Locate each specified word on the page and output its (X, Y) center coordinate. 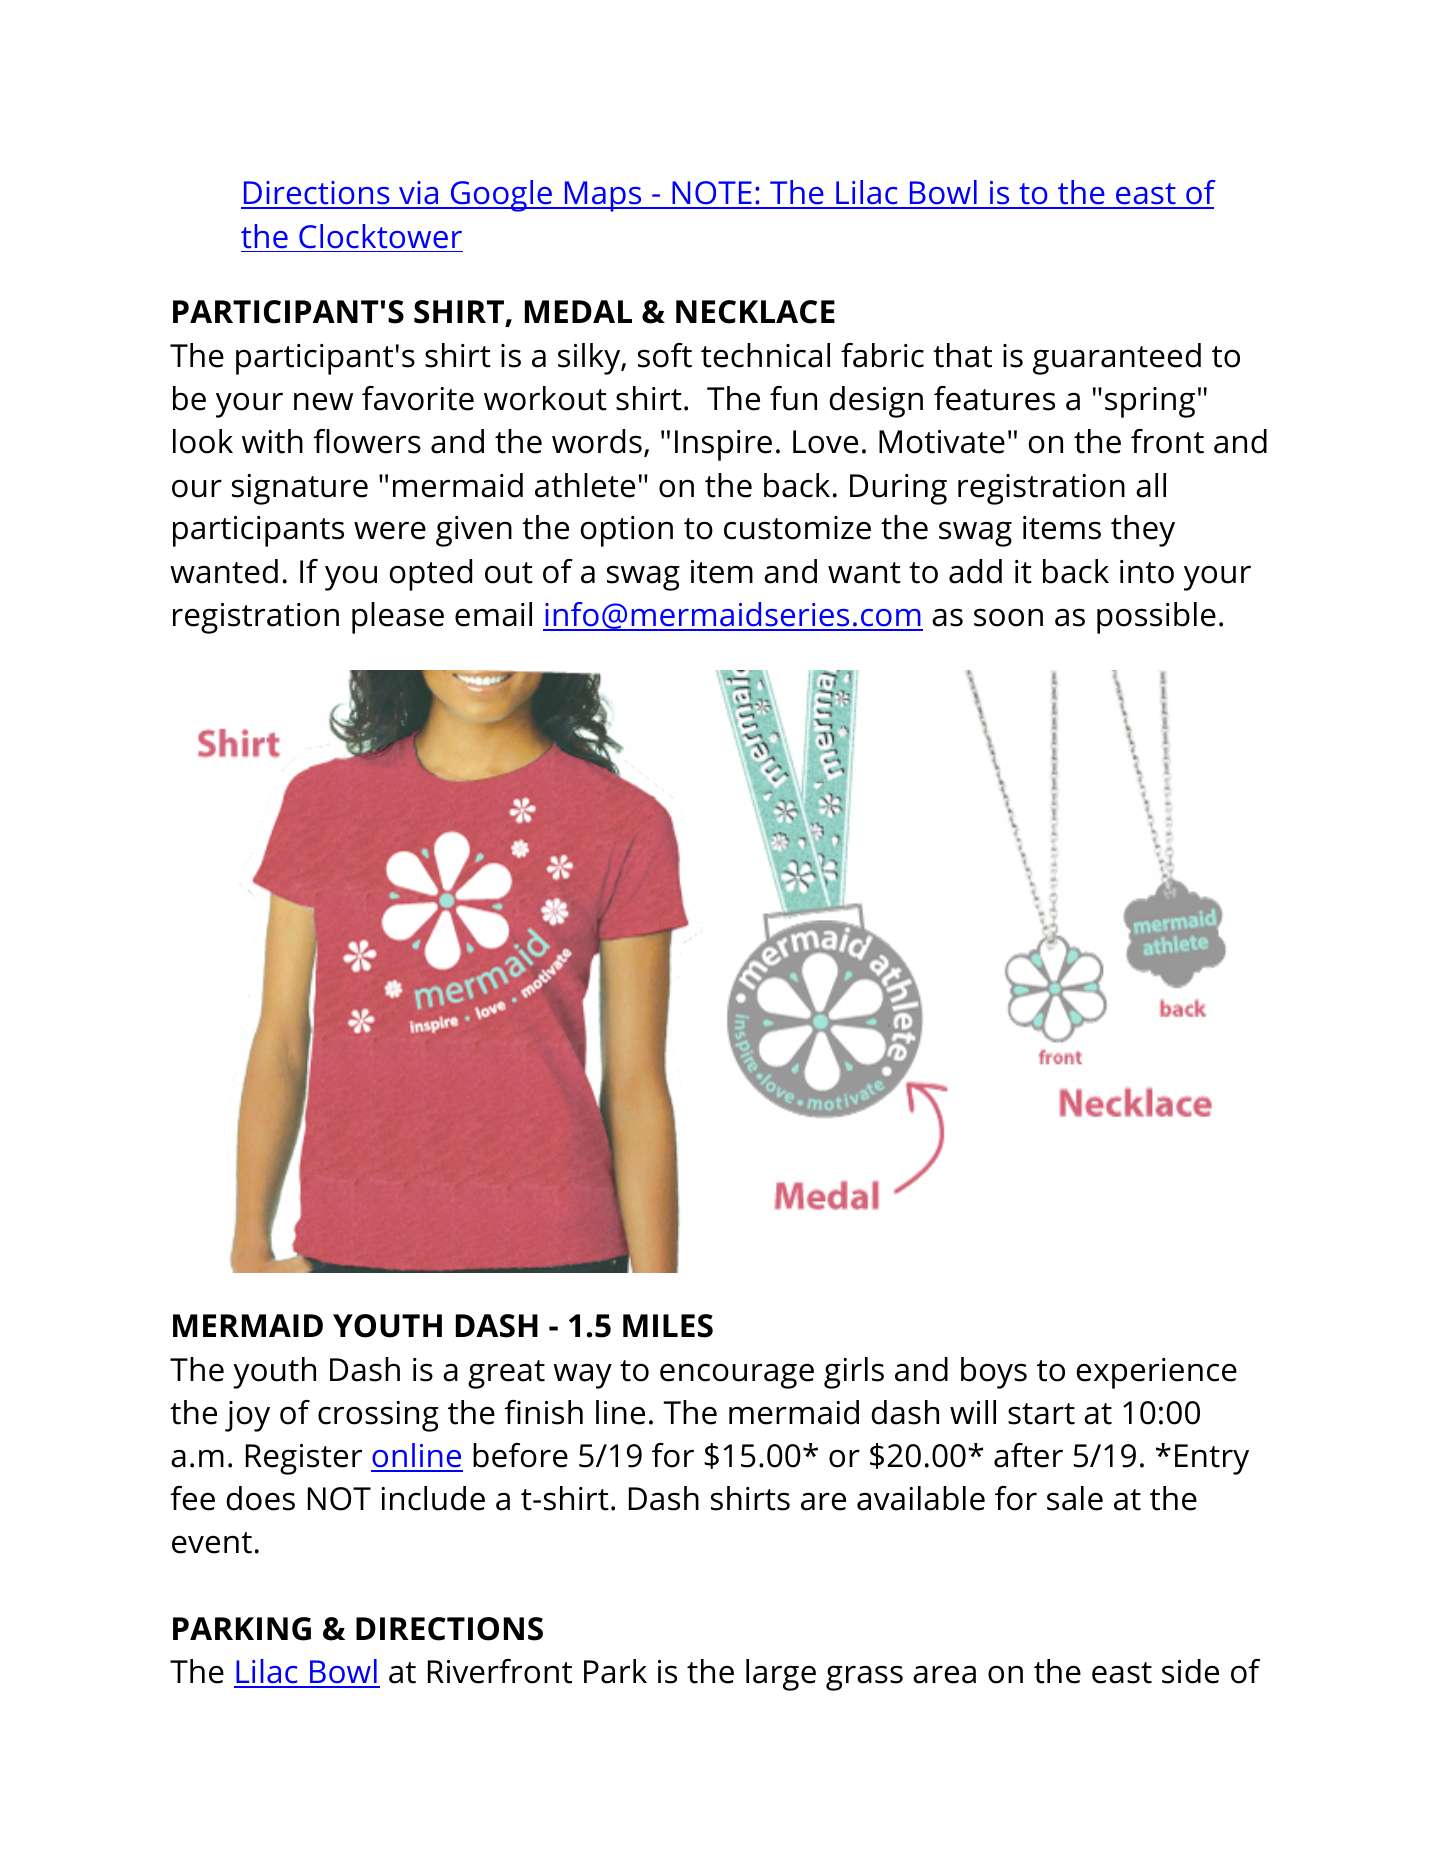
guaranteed (1117, 359)
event (212, 1543)
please (398, 618)
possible (1156, 618)
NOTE (712, 194)
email (493, 614)
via (419, 194)
